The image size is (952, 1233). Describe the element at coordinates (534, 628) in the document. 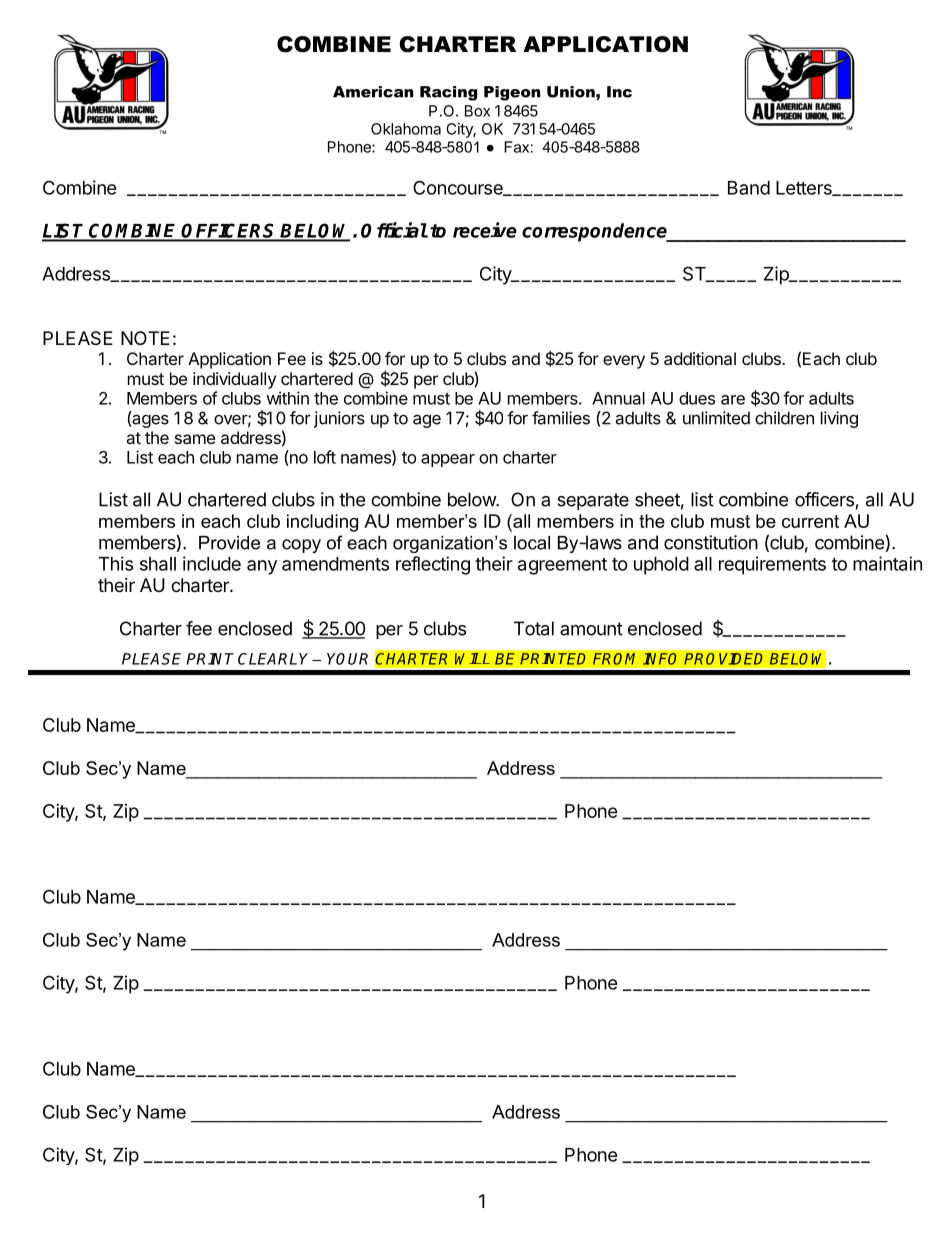

I see `Total` at that location.
